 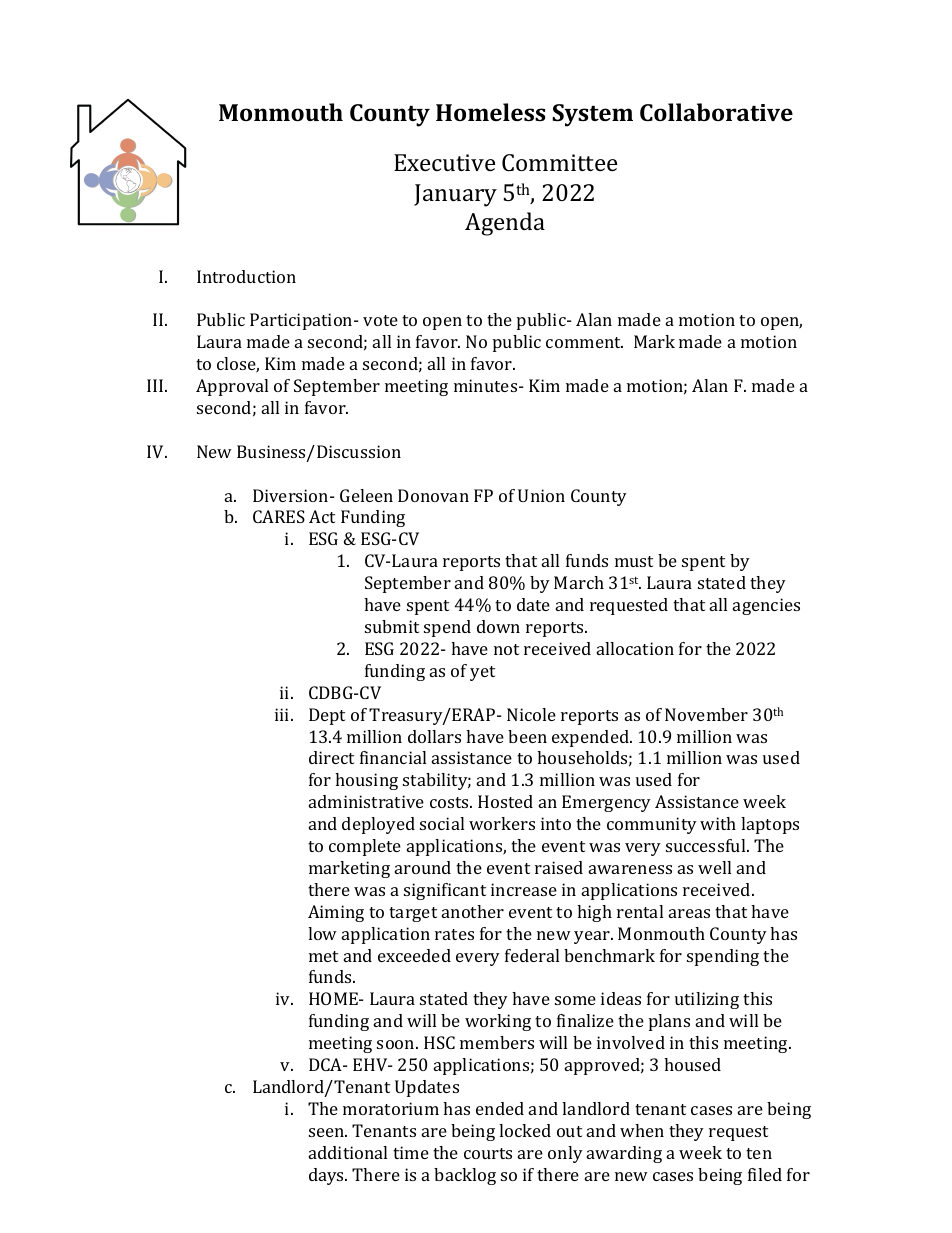 What do you see at coordinates (246, 276) in the page?
I see `Introduction` at bounding box center [246, 276].
